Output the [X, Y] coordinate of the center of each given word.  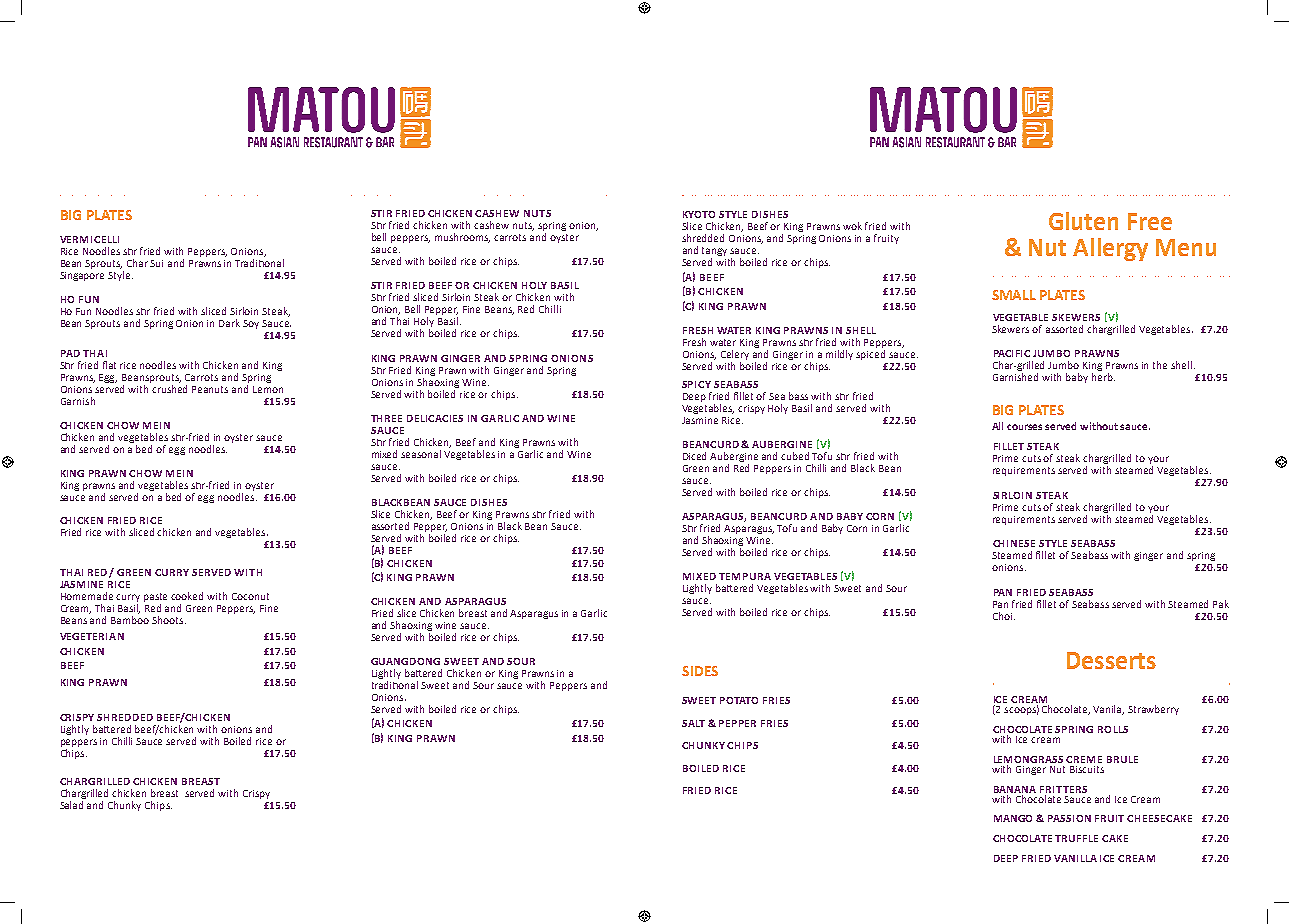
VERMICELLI [89, 239]
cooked [187, 596]
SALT [693, 723]
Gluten [1083, 221]
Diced [694, 456]
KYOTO [699, 214]
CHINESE [1014, 543]
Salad [71, 805]
